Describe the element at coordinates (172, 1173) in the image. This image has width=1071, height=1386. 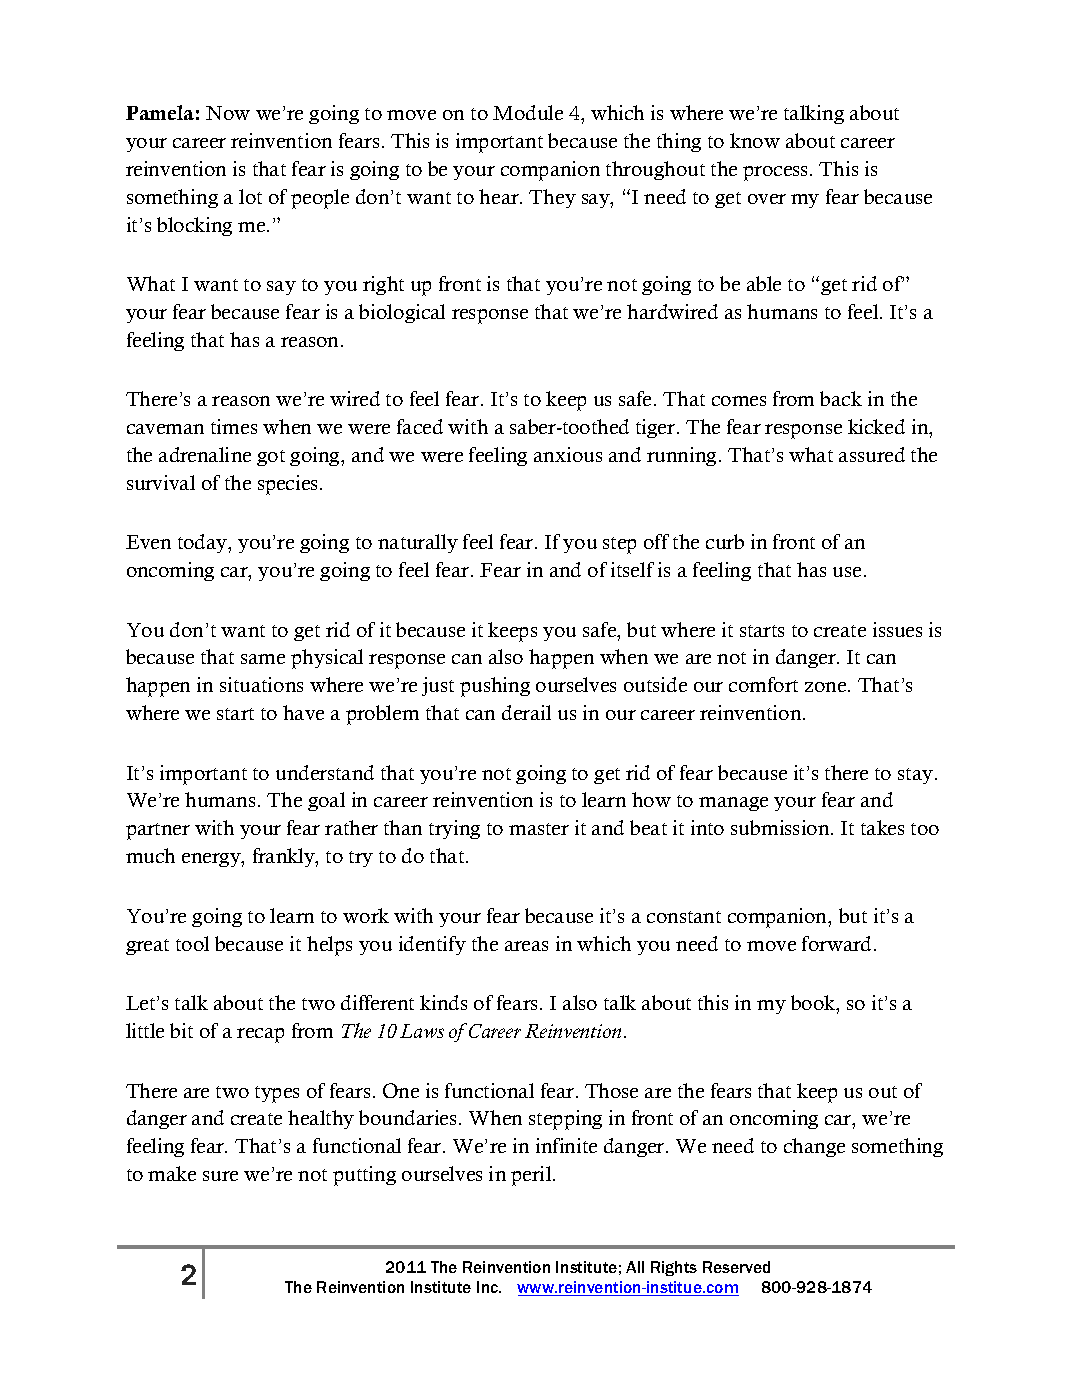
I see `make` at that location.
